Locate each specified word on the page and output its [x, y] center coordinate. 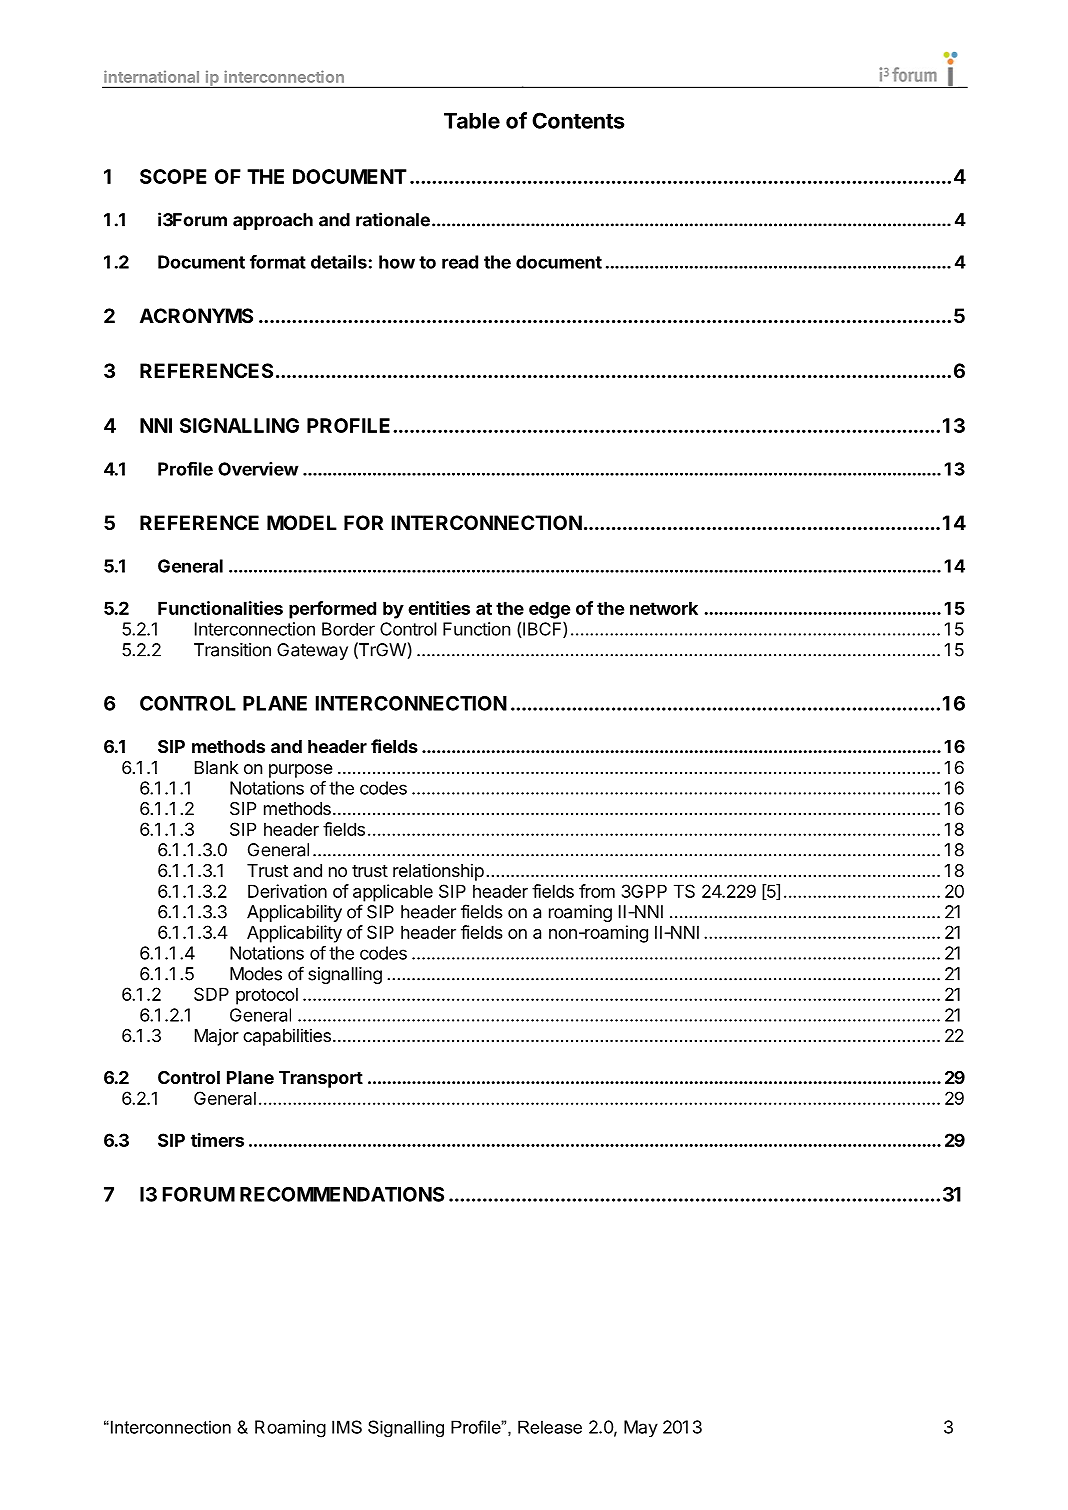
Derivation [287, 891]
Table [472, 121]
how [397, 262]
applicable [393, 893]
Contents [578, 120]
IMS [347, 1427]
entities [439, 608]
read [460, 262]
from [597, 891]
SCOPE [173, 176]
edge [549, 610]
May [641, 1428]
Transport [321, 1079]
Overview [258, 469]
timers [217, 1140]
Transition [232, 650]
